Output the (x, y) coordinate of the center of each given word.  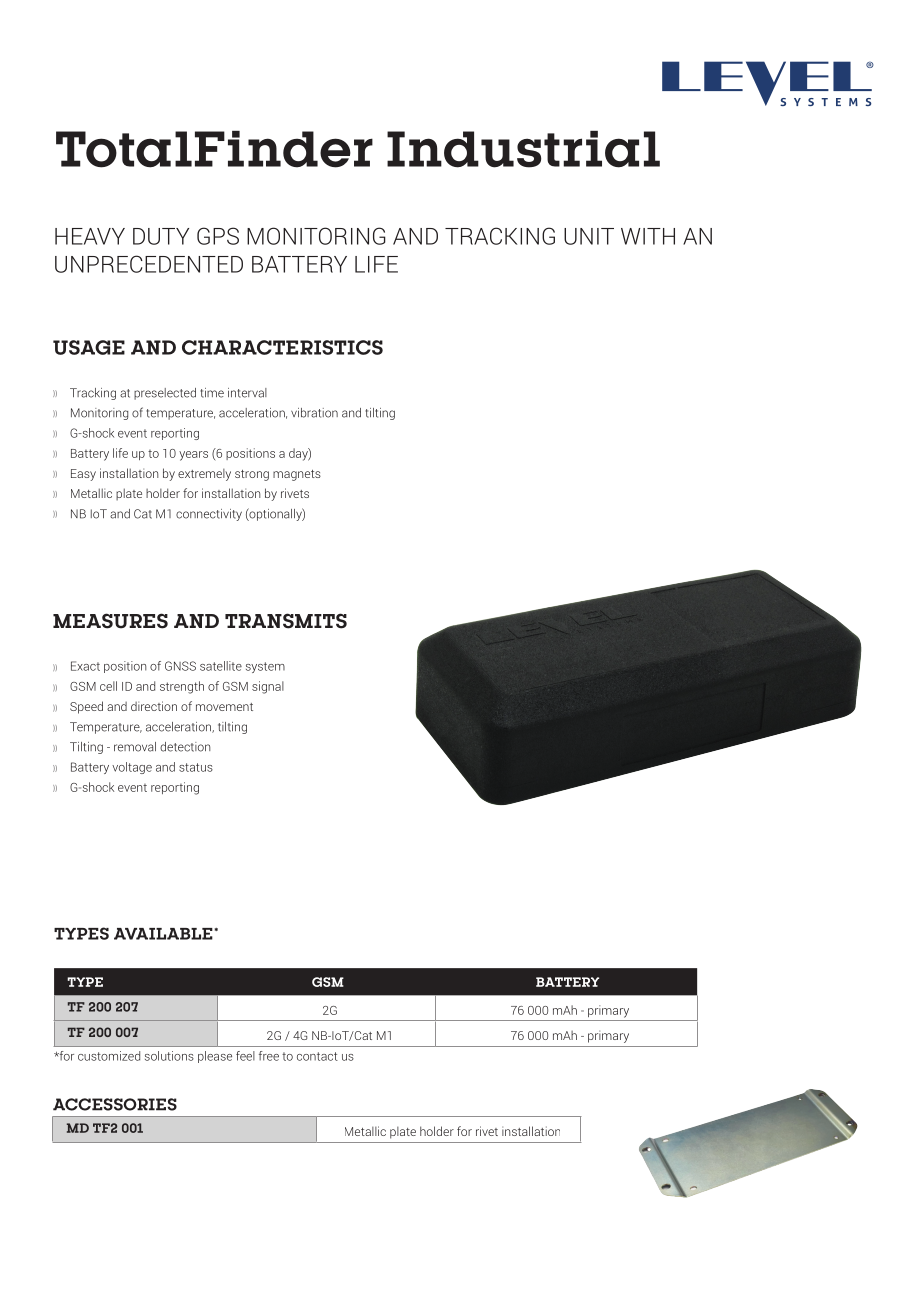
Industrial (523, 149)
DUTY (161, 236)
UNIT (589, 236)
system (265, 667)
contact (317, 1056)
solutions (169, 1056)
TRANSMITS (286, 621)
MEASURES (110, 621)
